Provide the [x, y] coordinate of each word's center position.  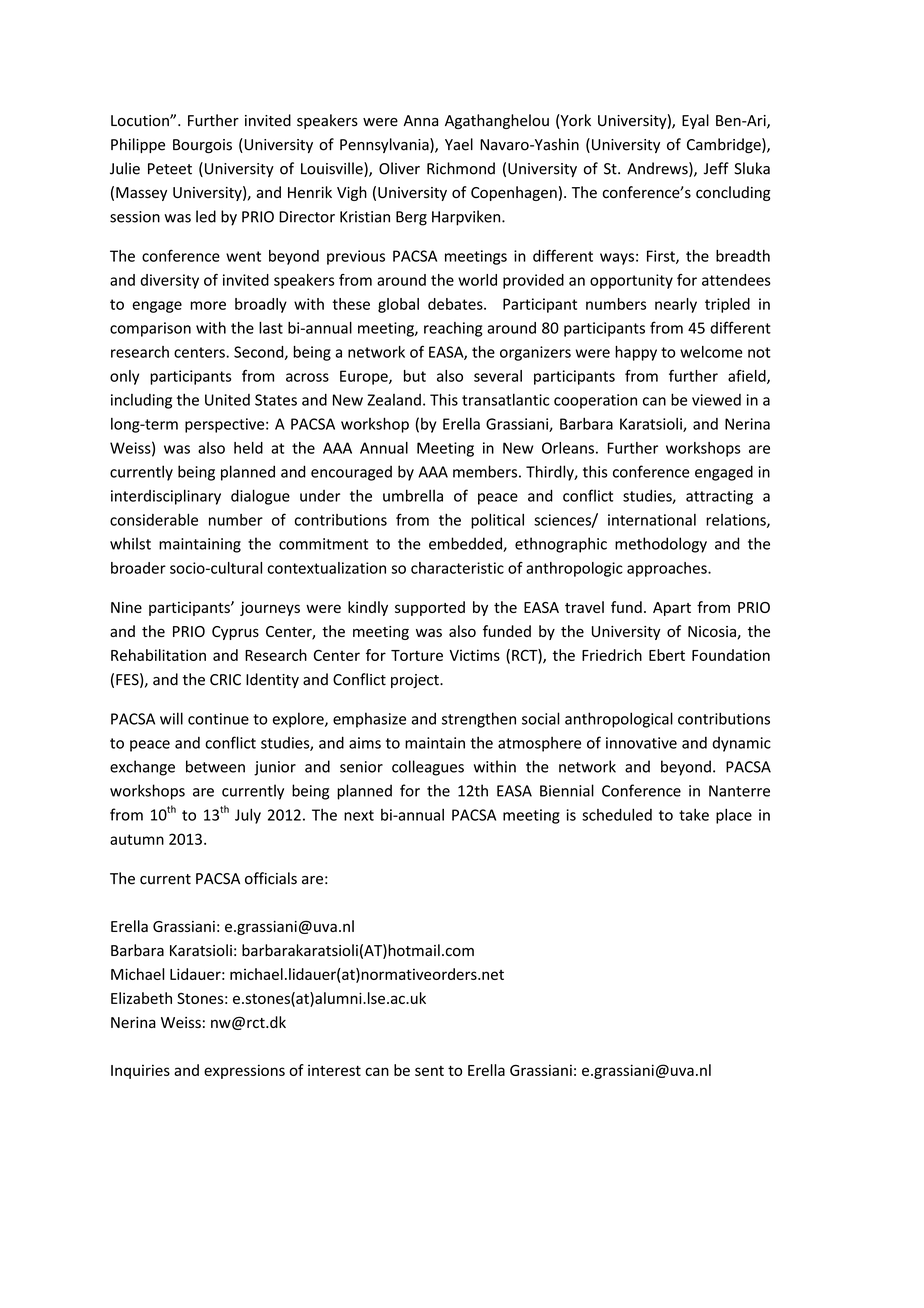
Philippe [138, 145]
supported [430, 608]
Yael [459, 144]
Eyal [695, 121]
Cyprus [235, 633]
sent [429, 1071]
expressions [244, 1071]
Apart [672, 609]
